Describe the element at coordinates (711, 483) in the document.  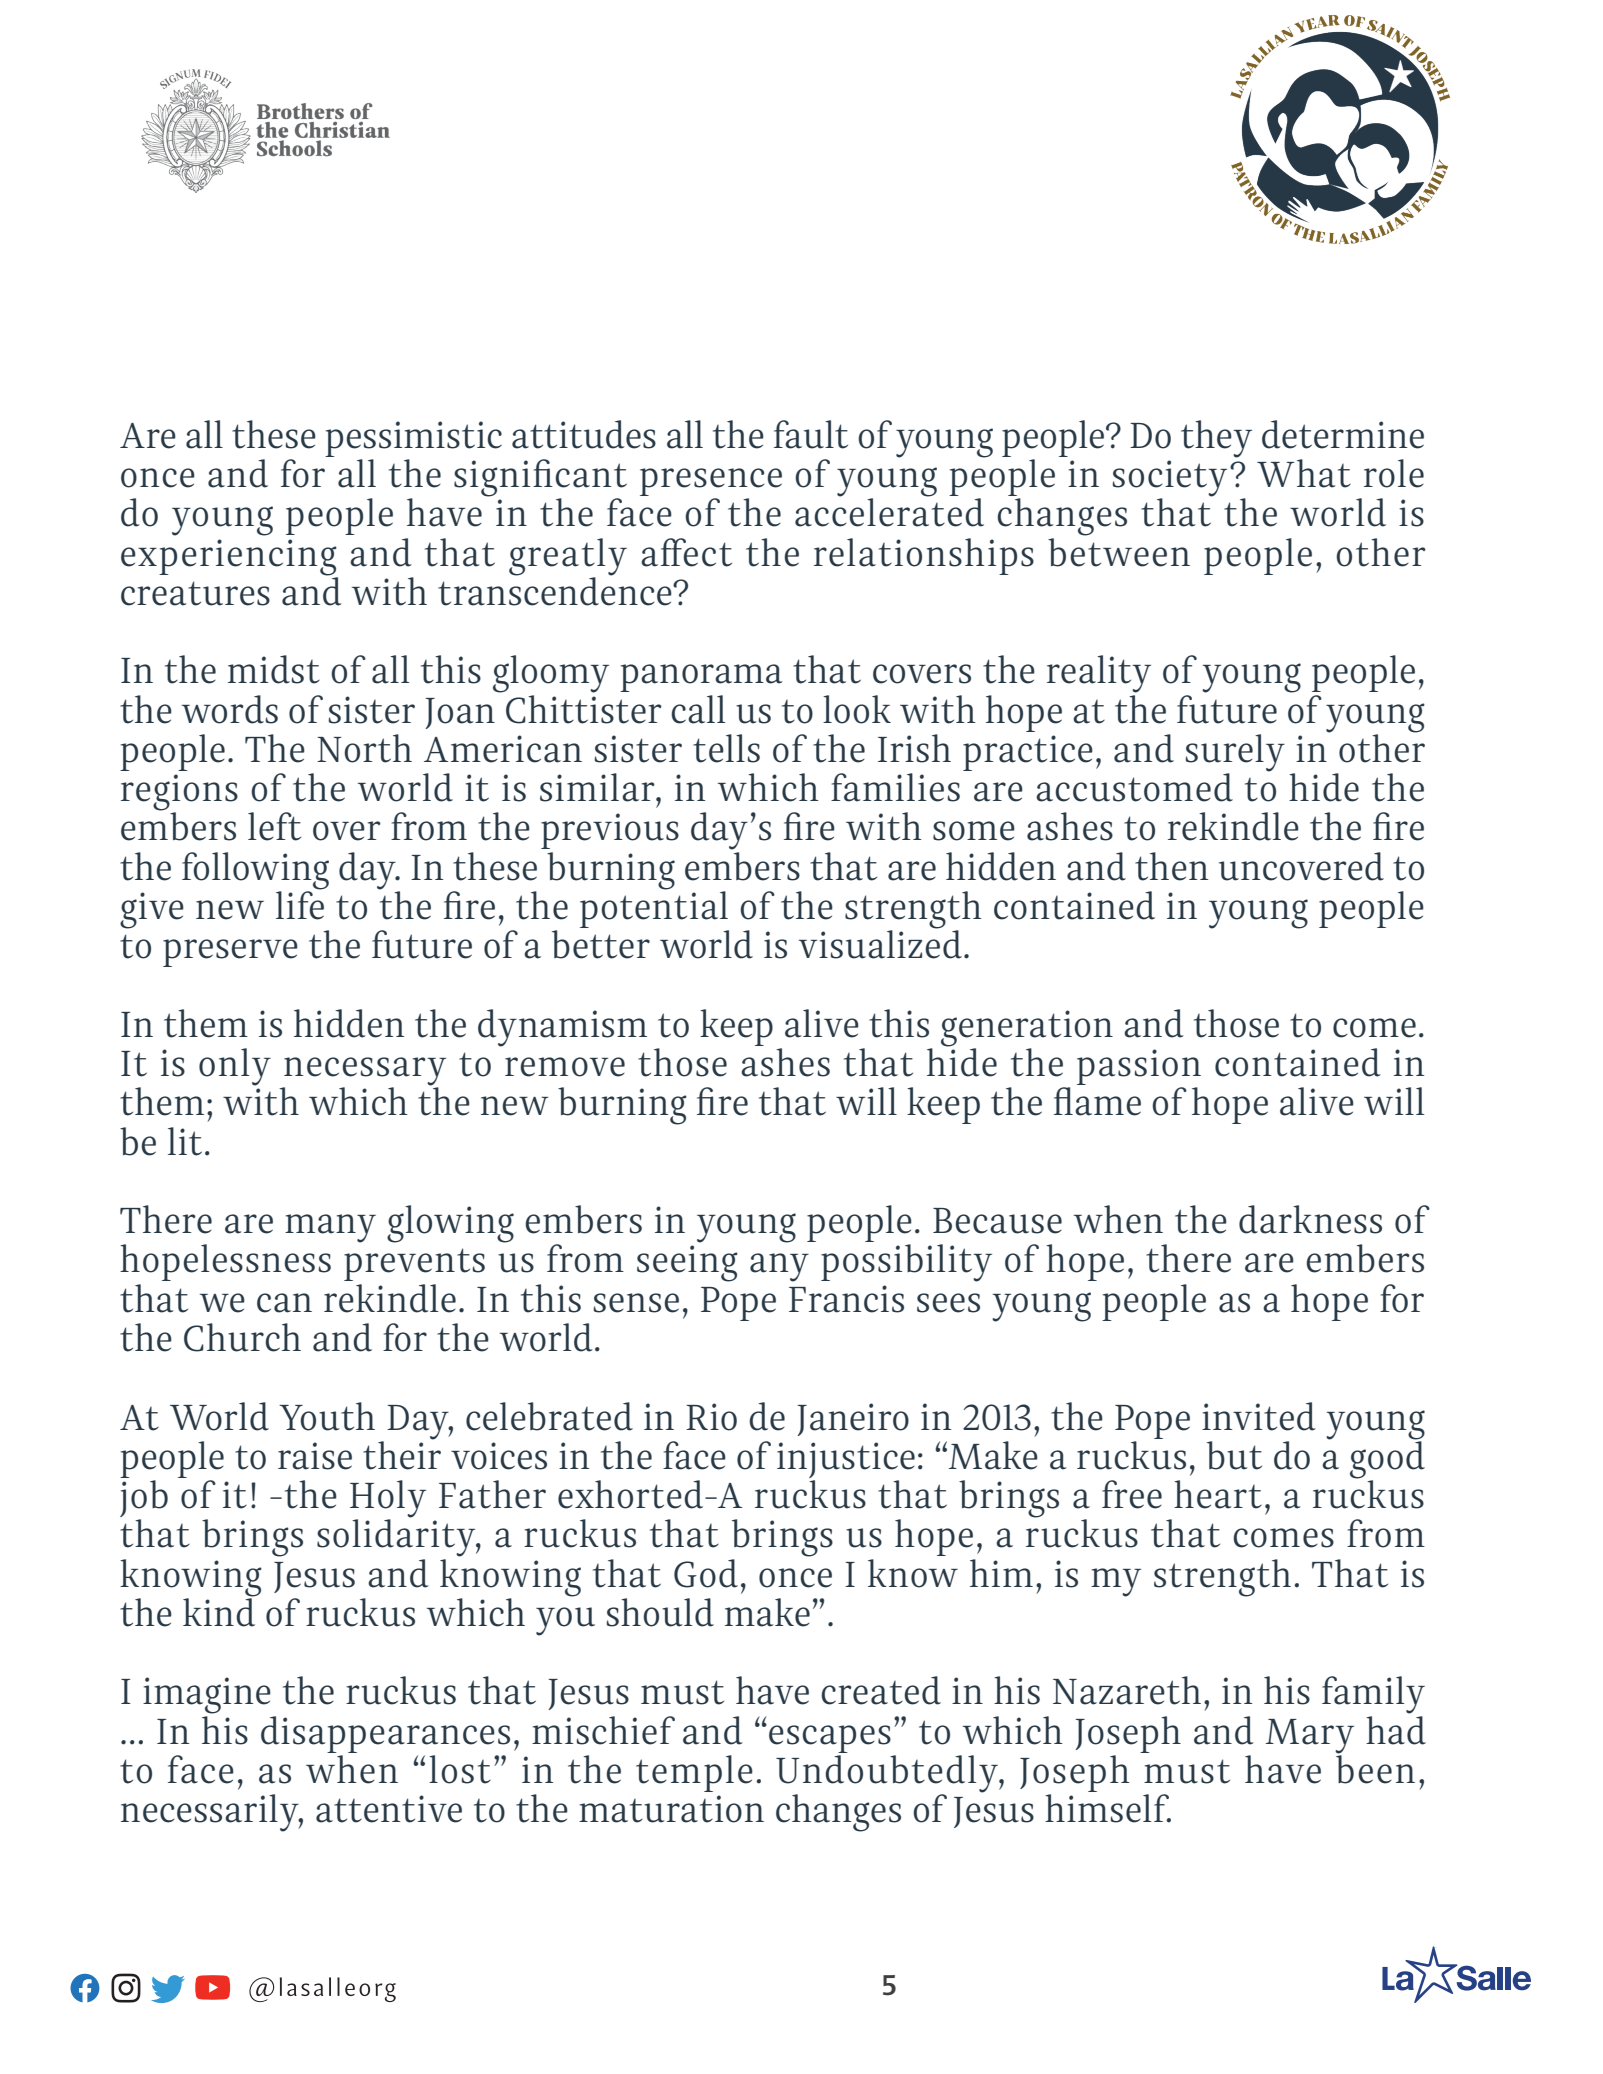
I see `presence` at that location.
